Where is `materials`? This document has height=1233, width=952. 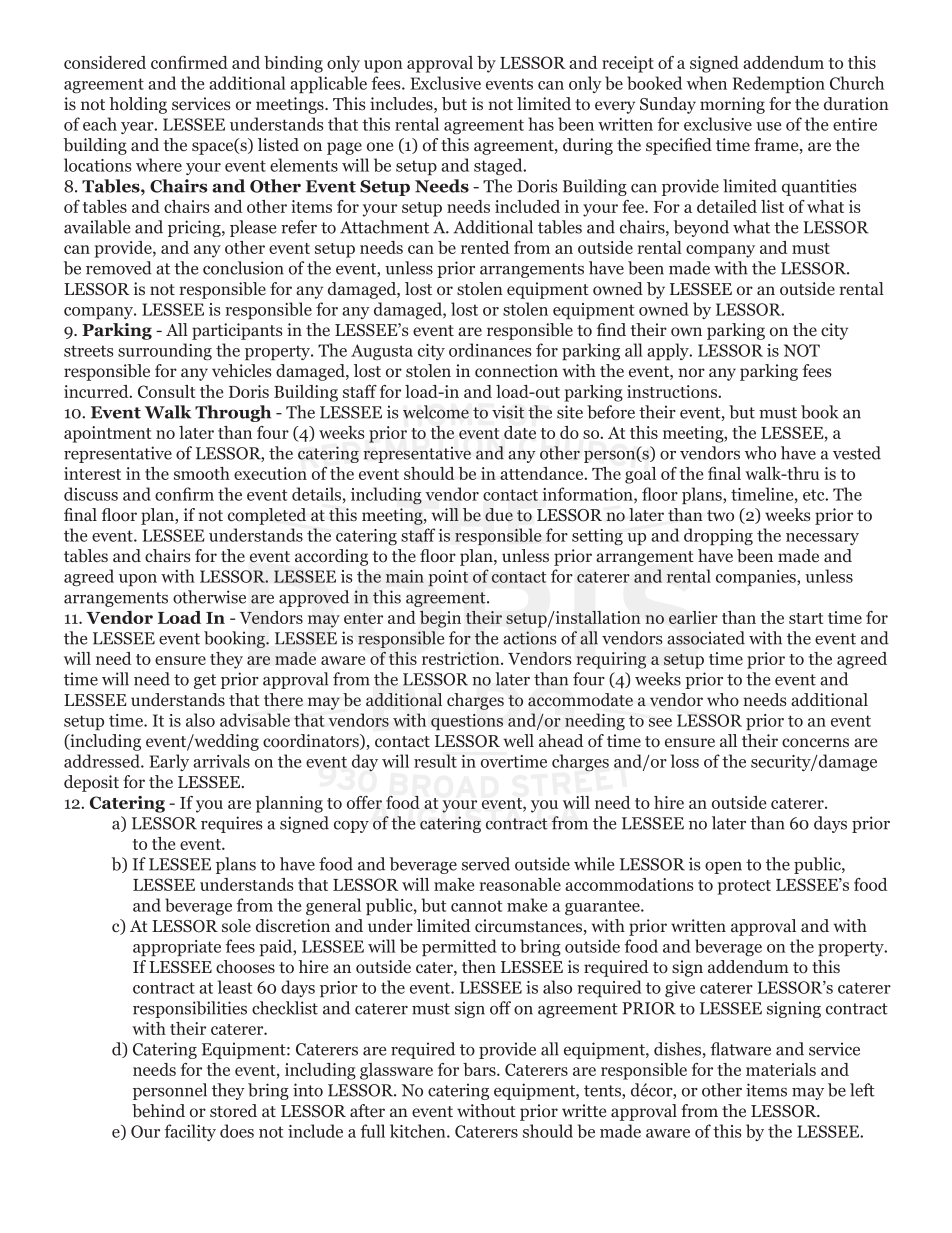 materials is located at coordinates (781, 1069).
